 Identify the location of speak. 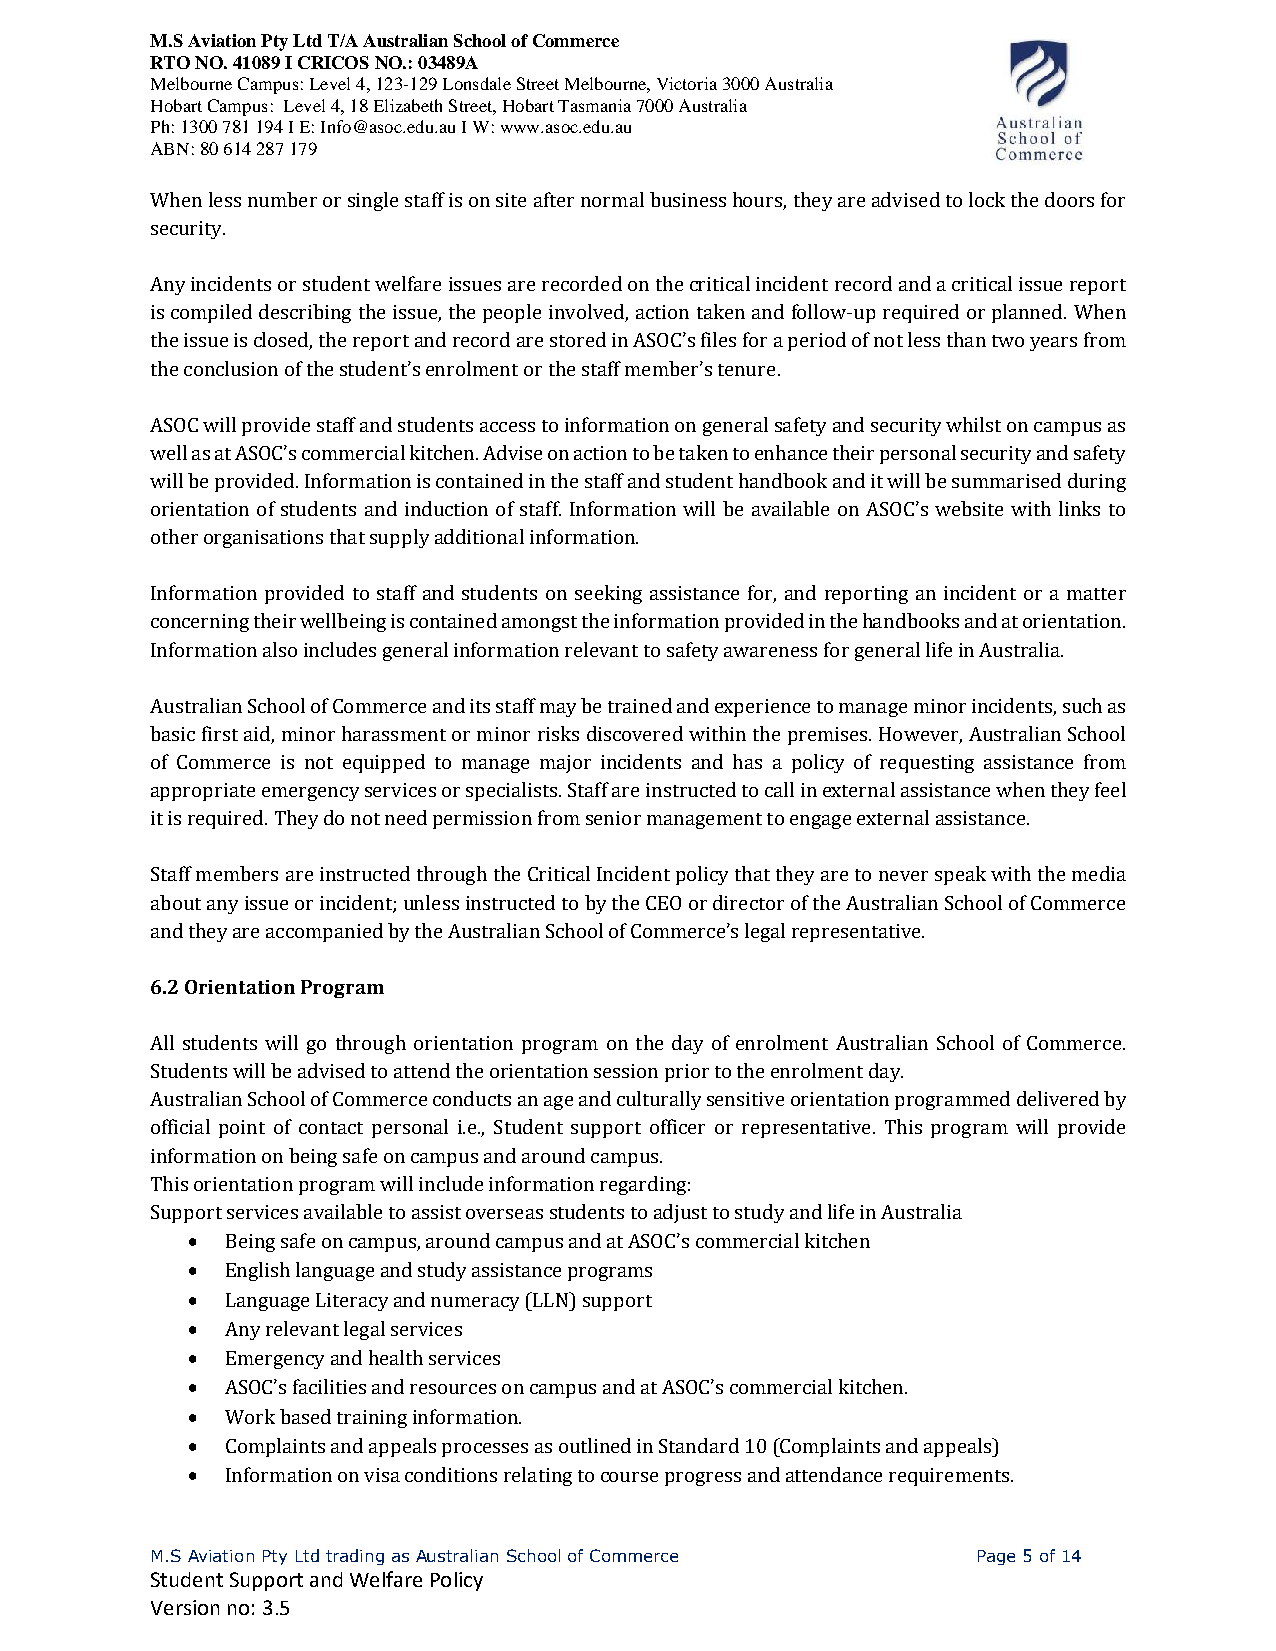
(960, 875).
